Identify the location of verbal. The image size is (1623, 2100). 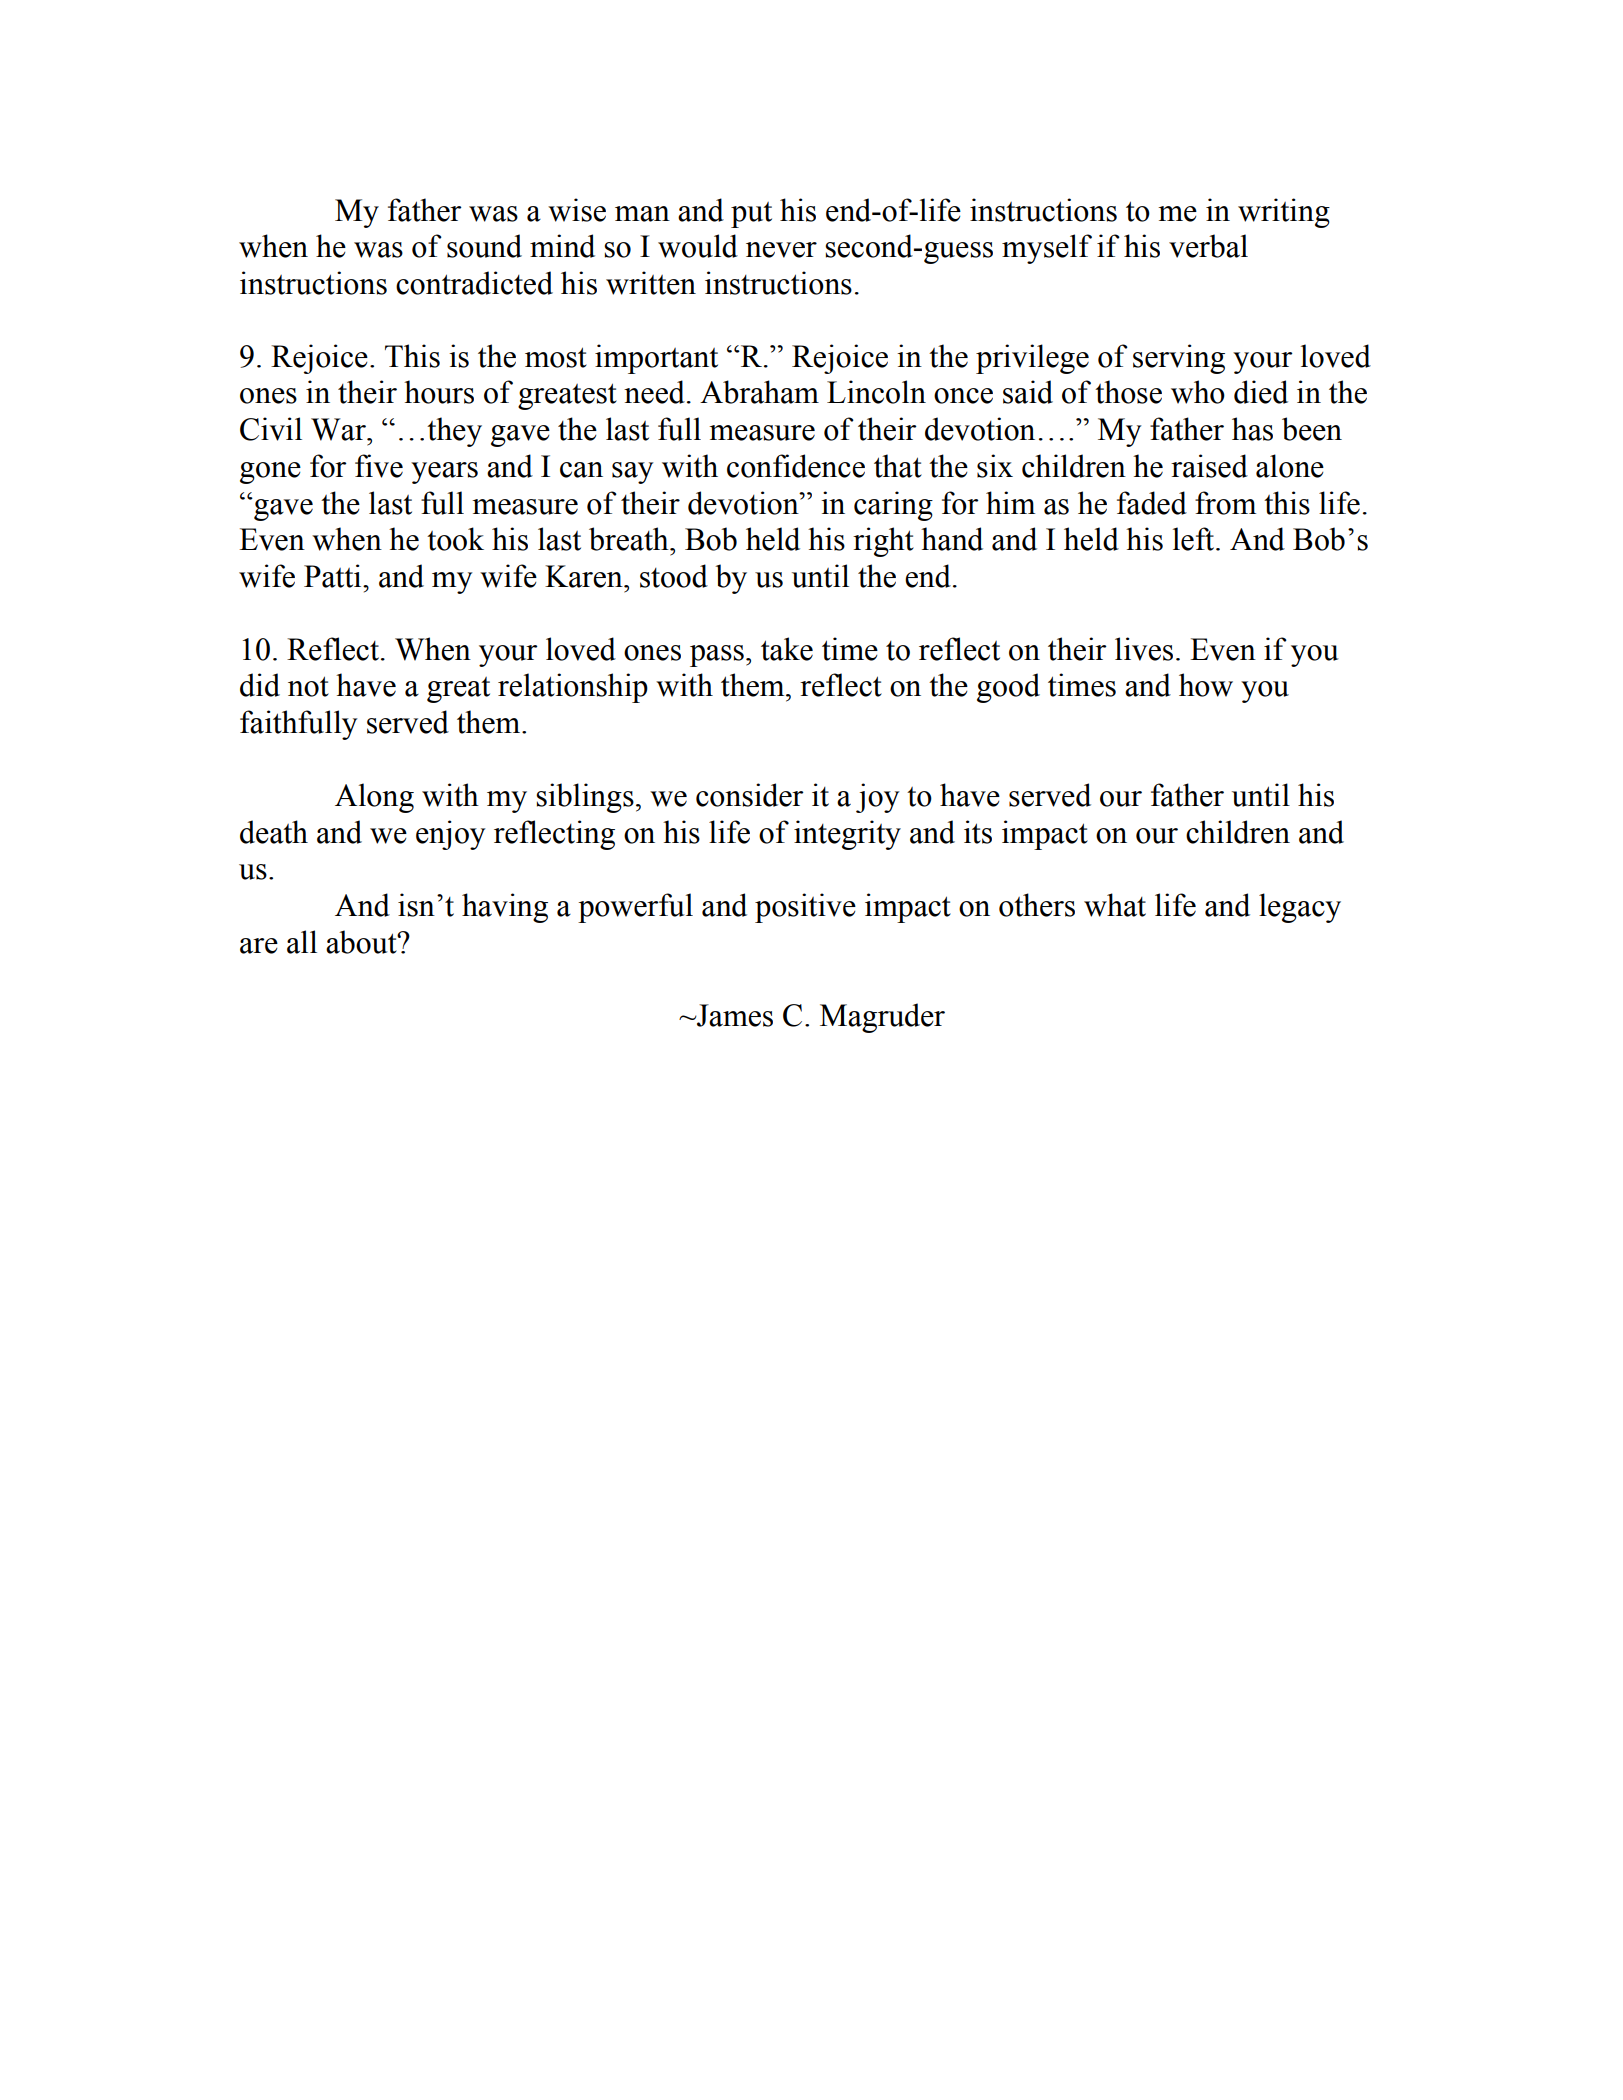
(1208, 246).
